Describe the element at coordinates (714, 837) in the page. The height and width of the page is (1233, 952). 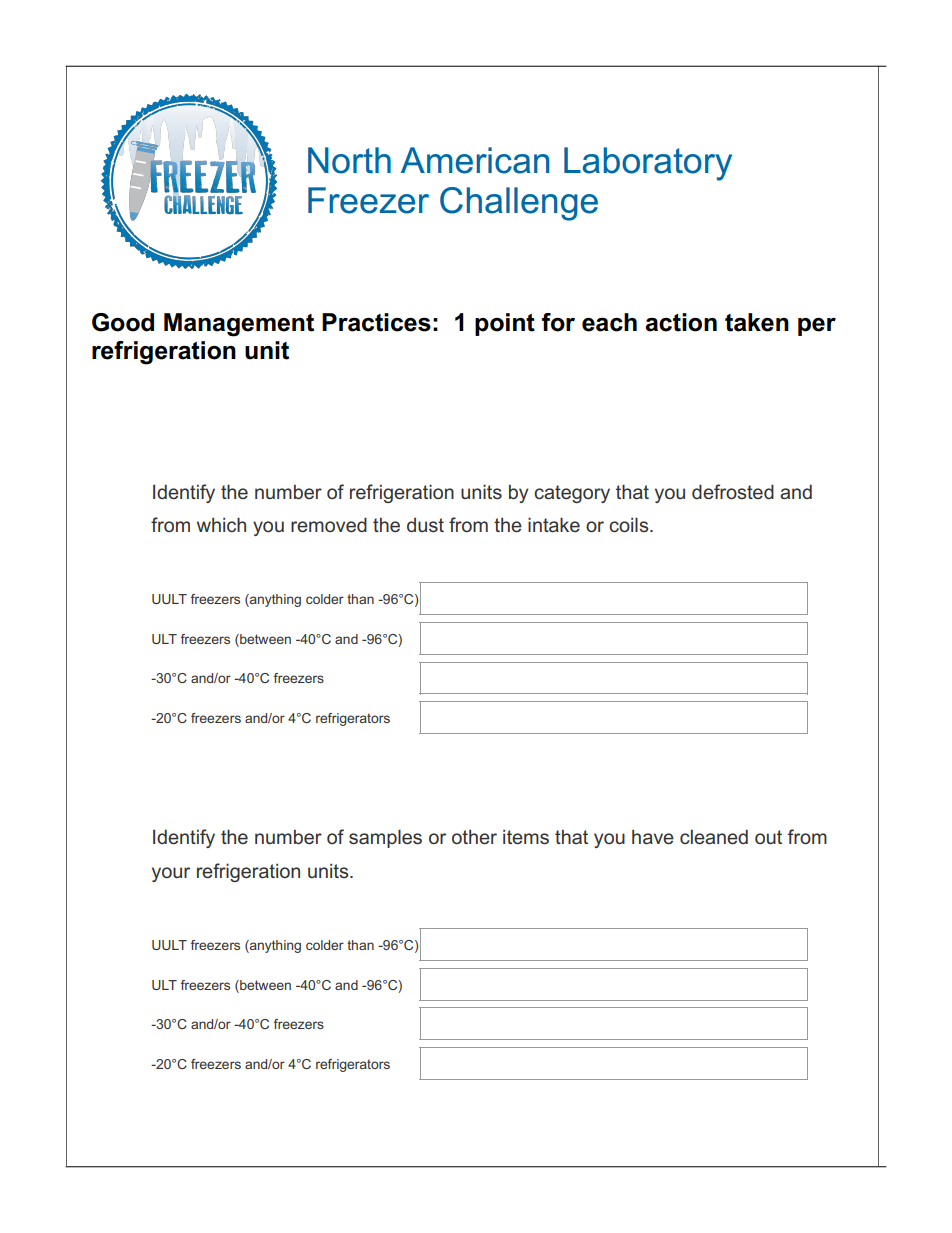
I see `cleaned` at that location.
